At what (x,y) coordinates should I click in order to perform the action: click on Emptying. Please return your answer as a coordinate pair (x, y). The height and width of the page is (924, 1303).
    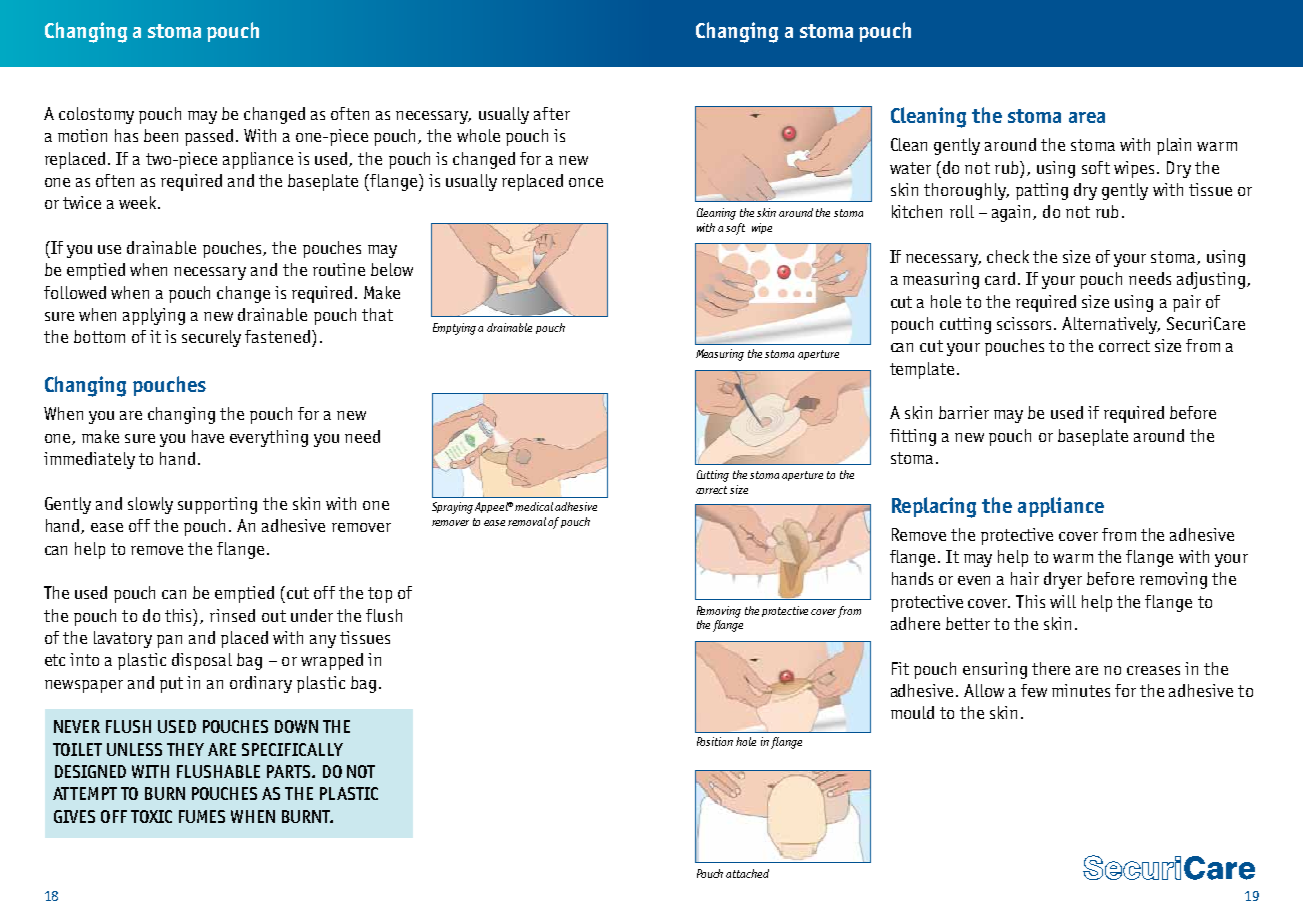
    Looking at the image, I should click on (456, 329).
